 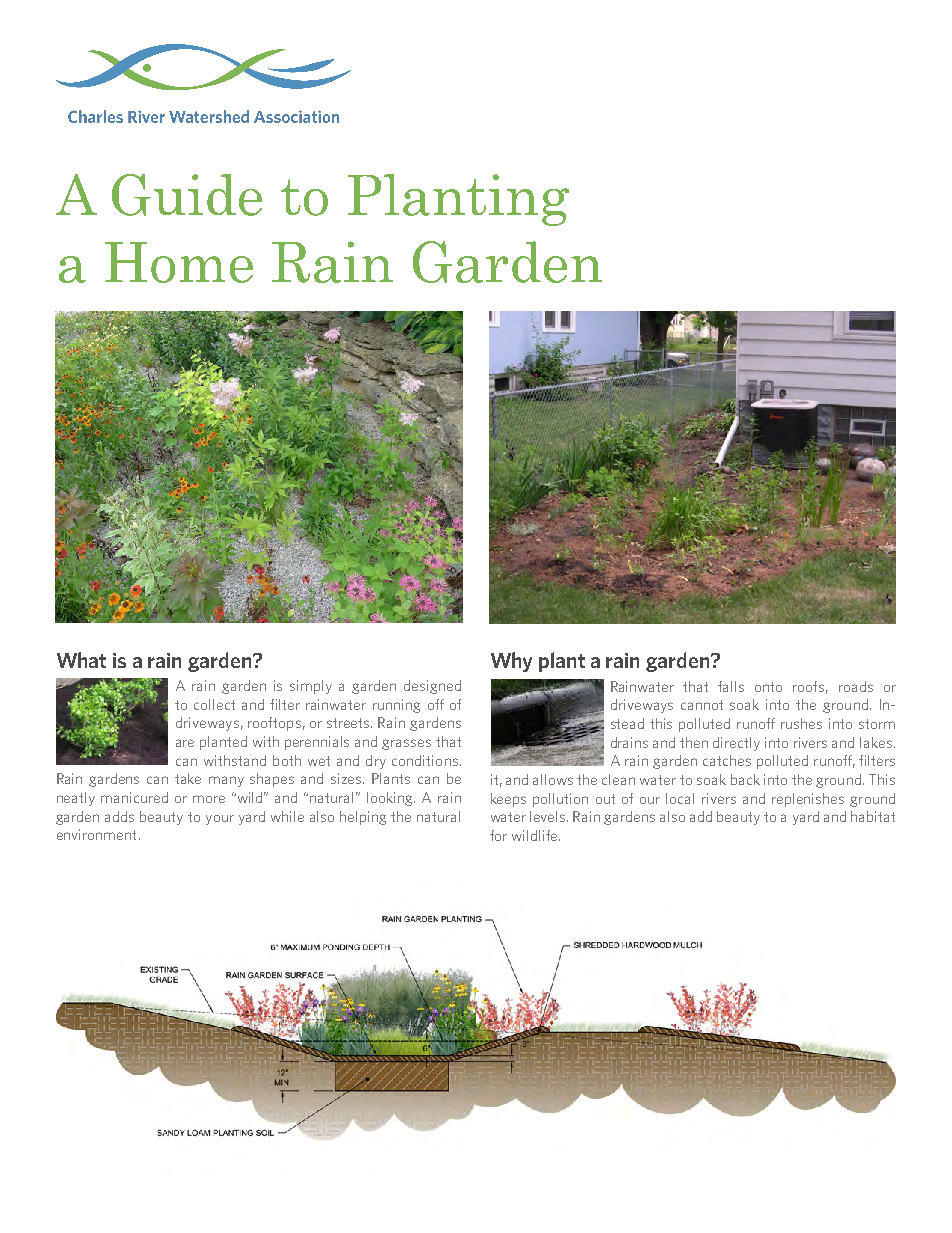 What do you see at coordinates (214, 704) in the screenshot?
I see `collect` at bounding box center [214, 704].
